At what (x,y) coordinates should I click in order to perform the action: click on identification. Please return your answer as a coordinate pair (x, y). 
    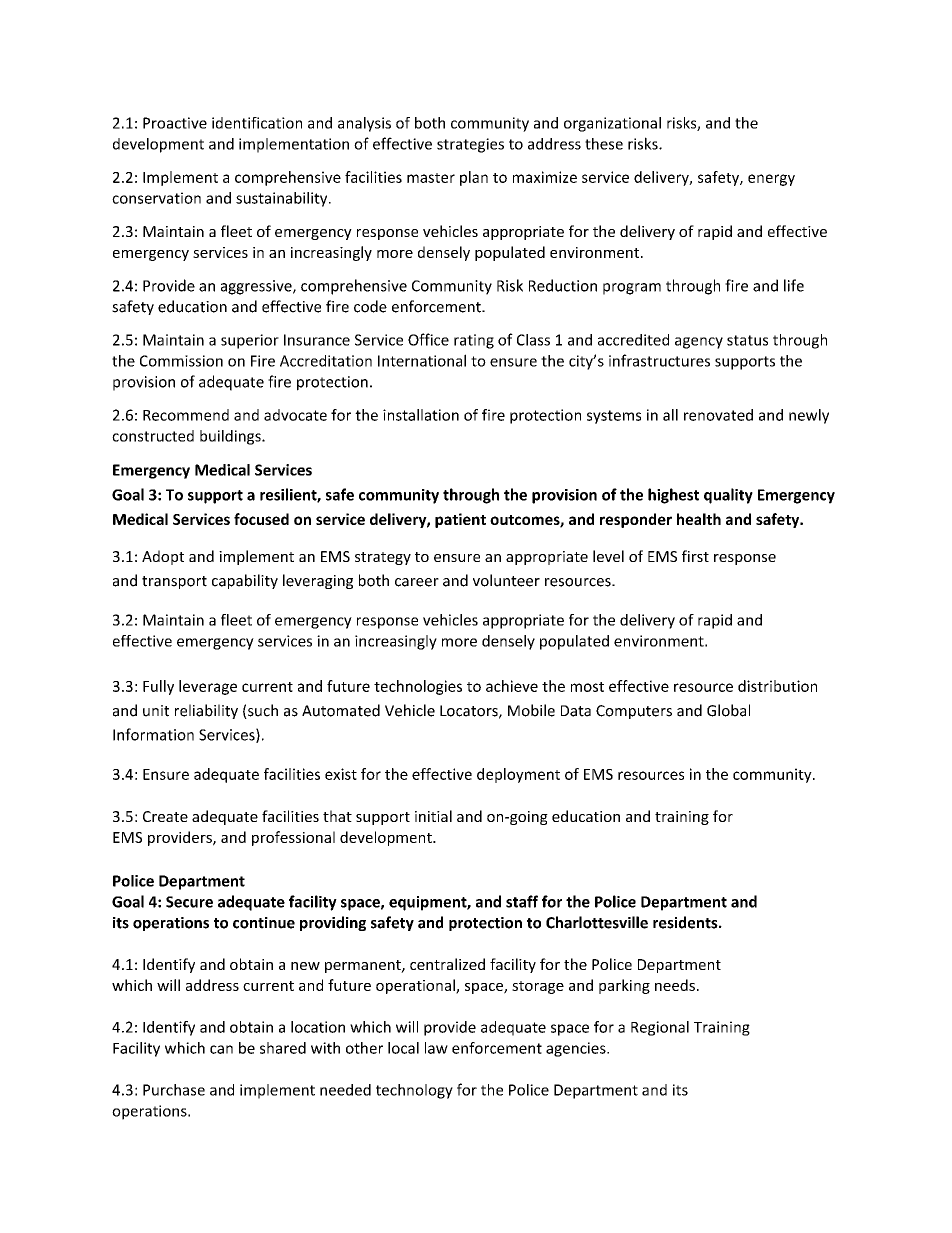
    Looking at the image, I should click on (257, 123).
